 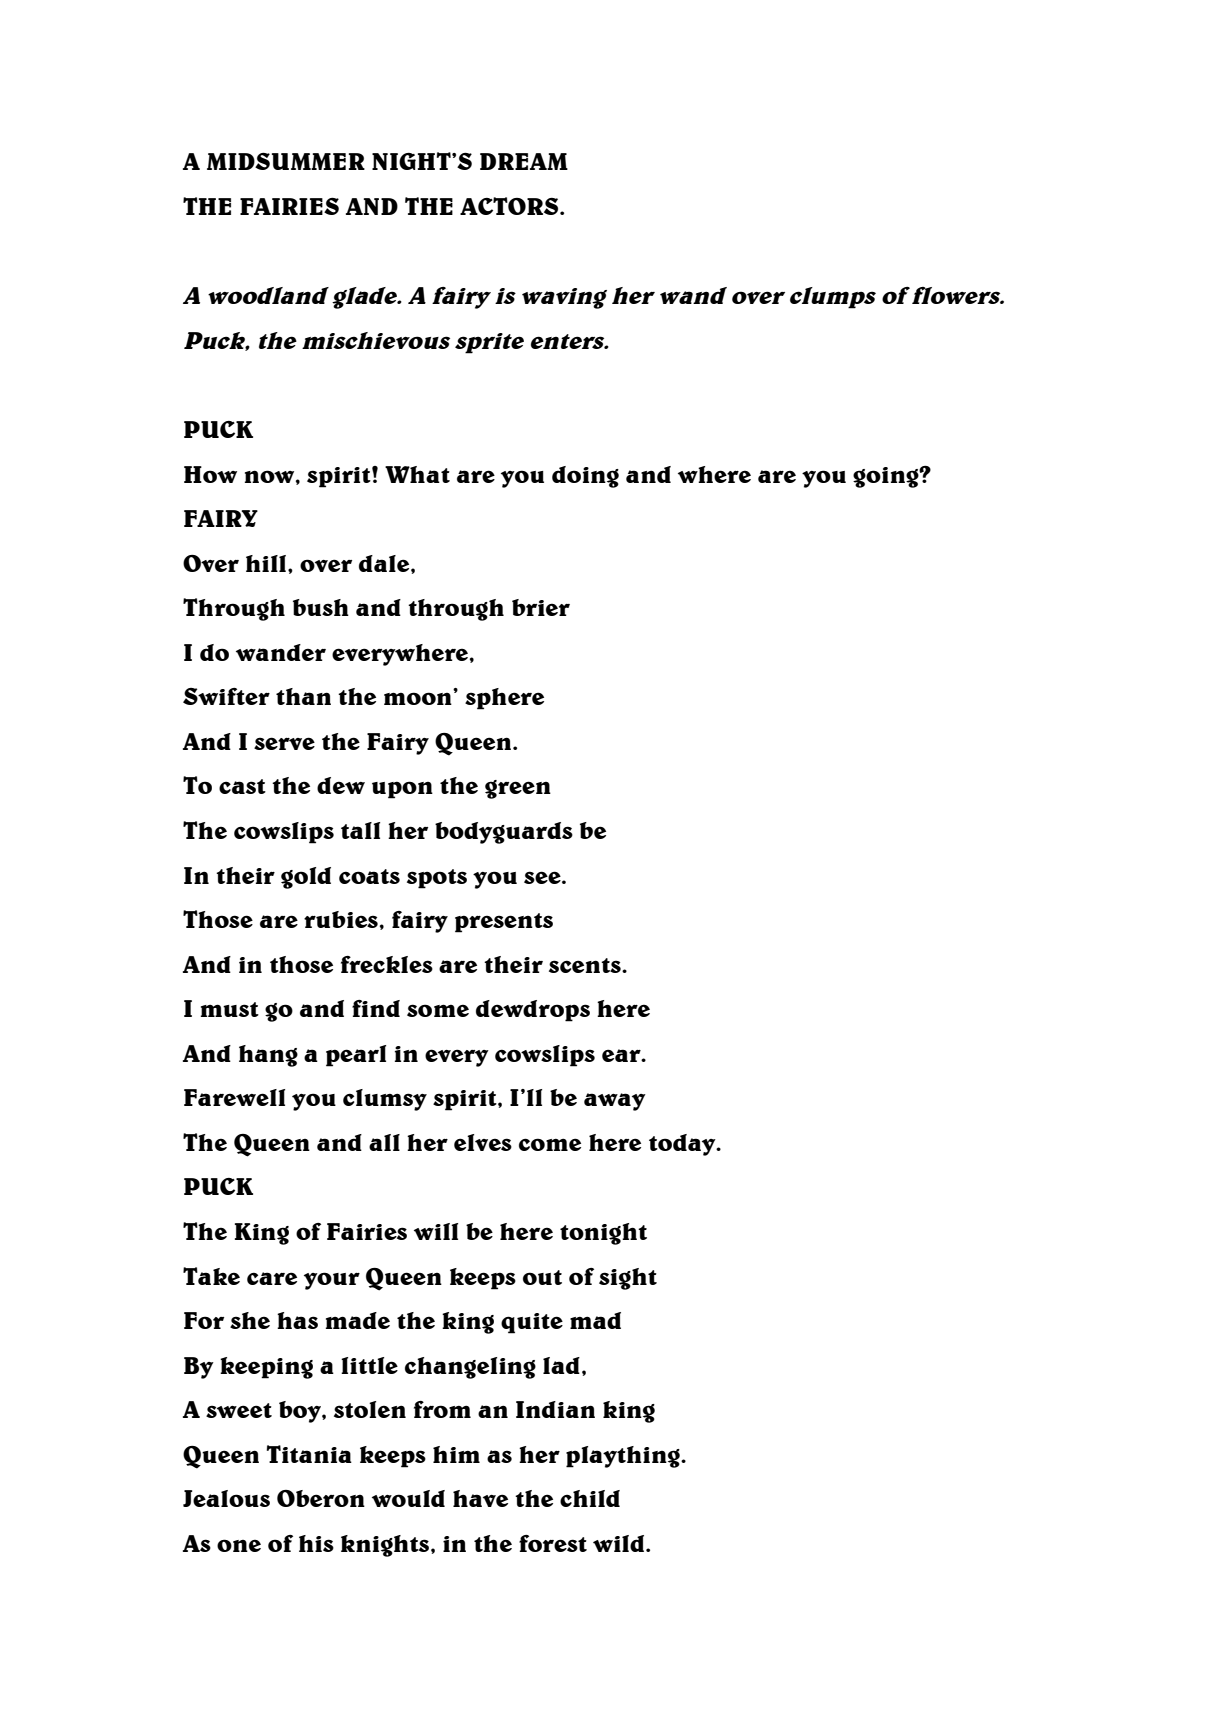 What do you see at coordinates (510, 206) in the page?
I see `ACTORS` at bounding box center [510, 206].
